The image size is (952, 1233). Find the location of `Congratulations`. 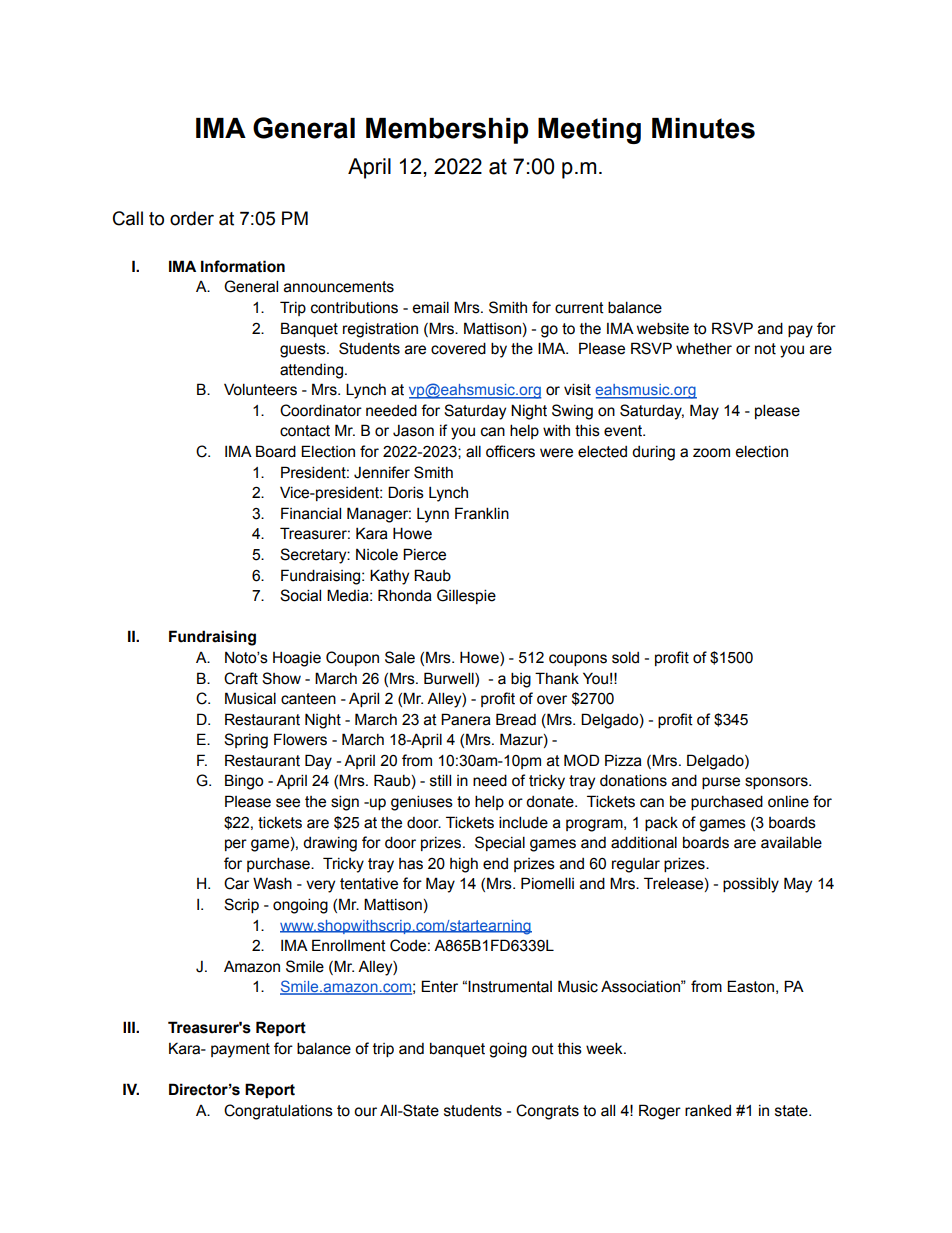

Congratulations is located at coordinates (278, 1112).
